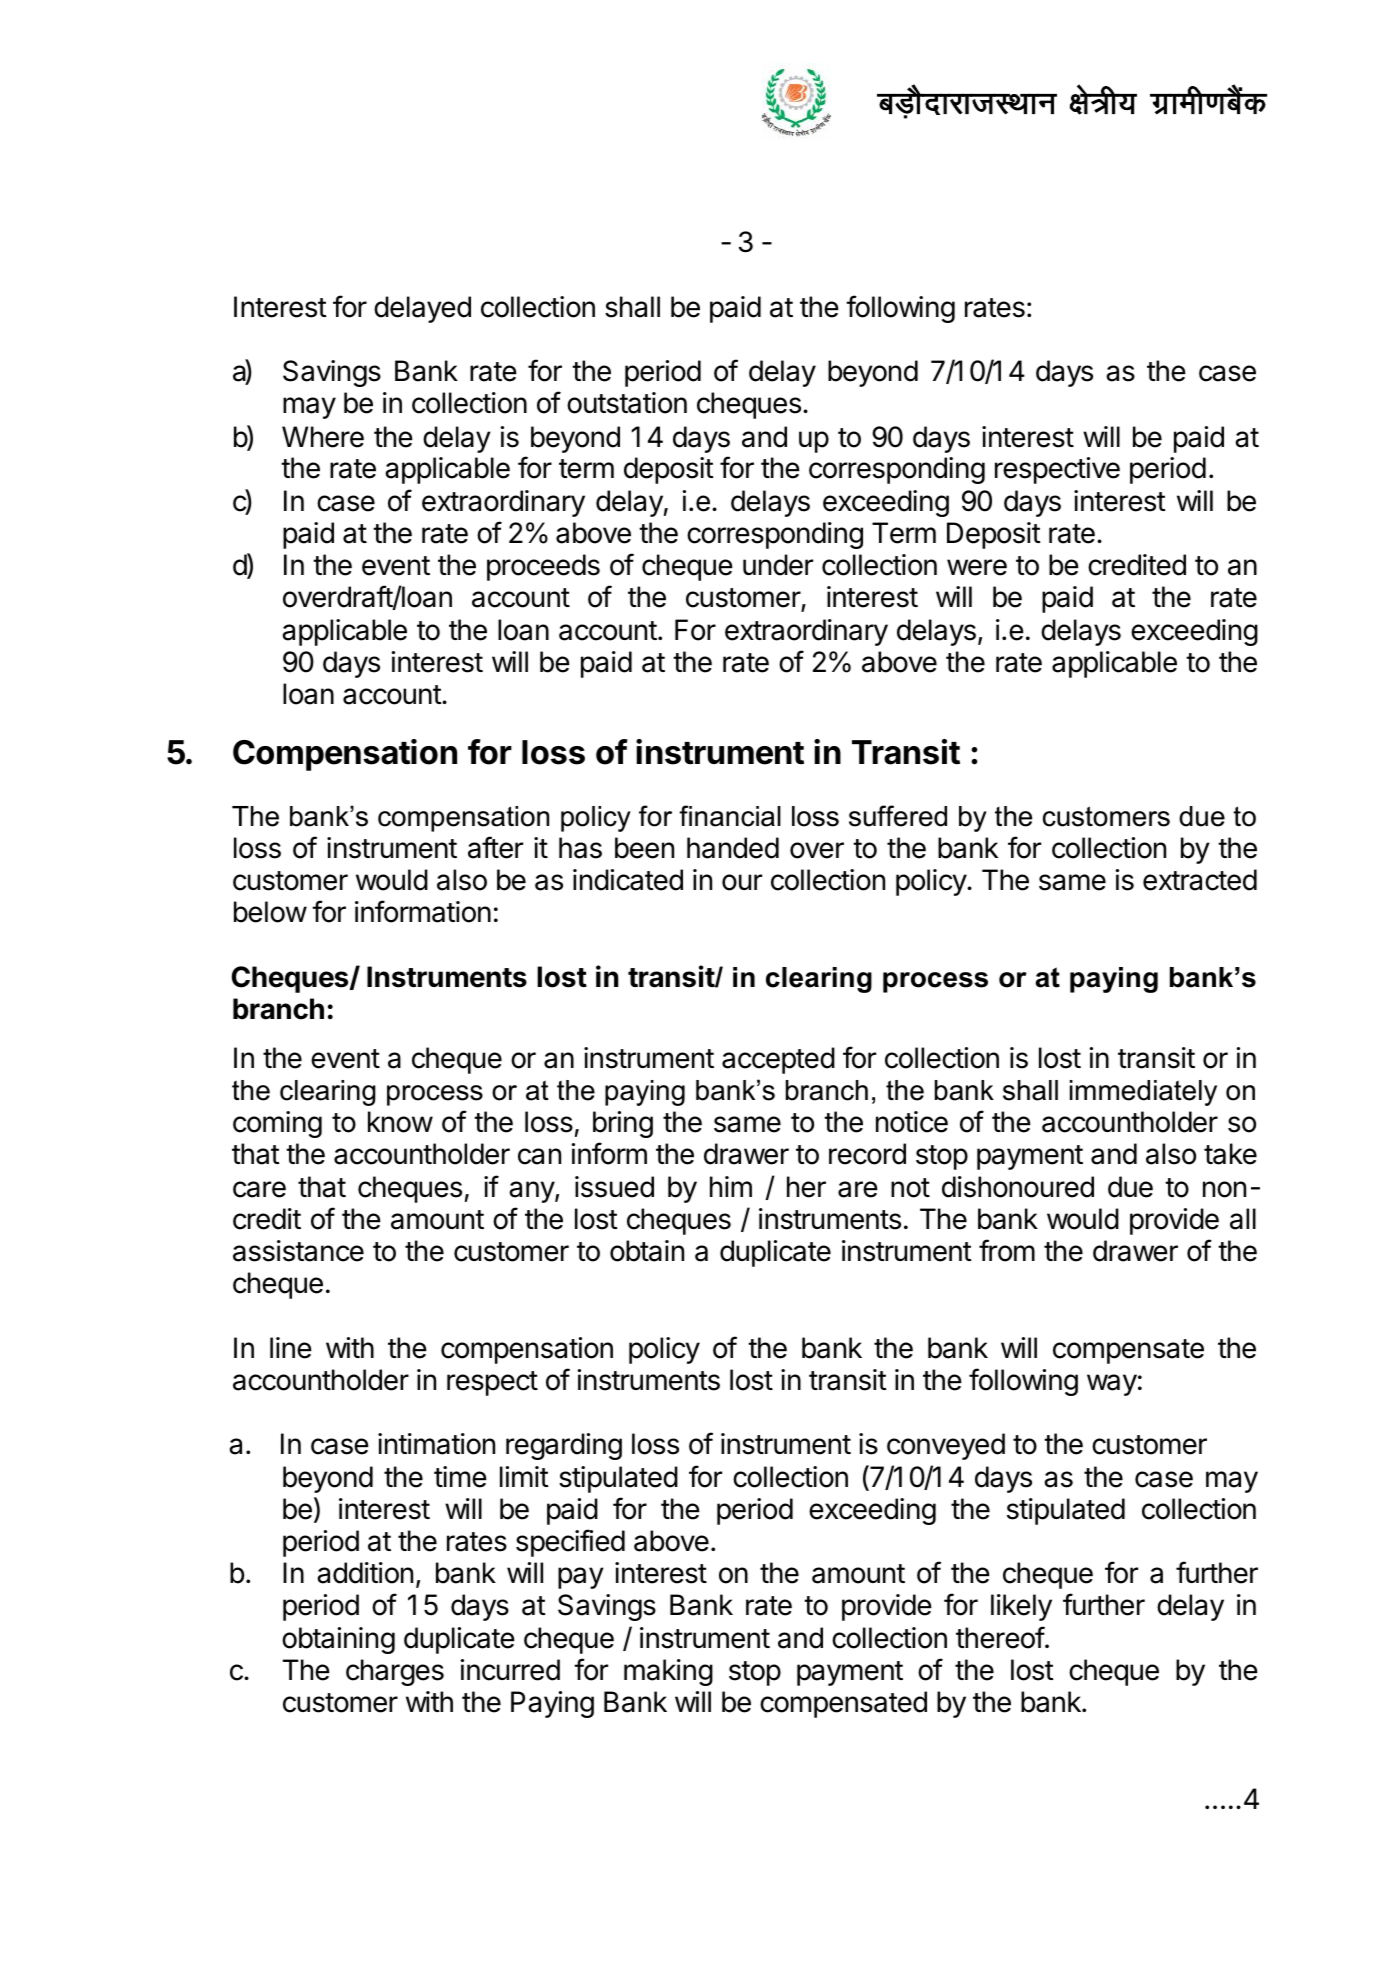 Image resolution: width=1390 pixels, height=1965 pixels. Describe the element at coordinates (298, 1251) in the page. I see `assistance` at that location.
